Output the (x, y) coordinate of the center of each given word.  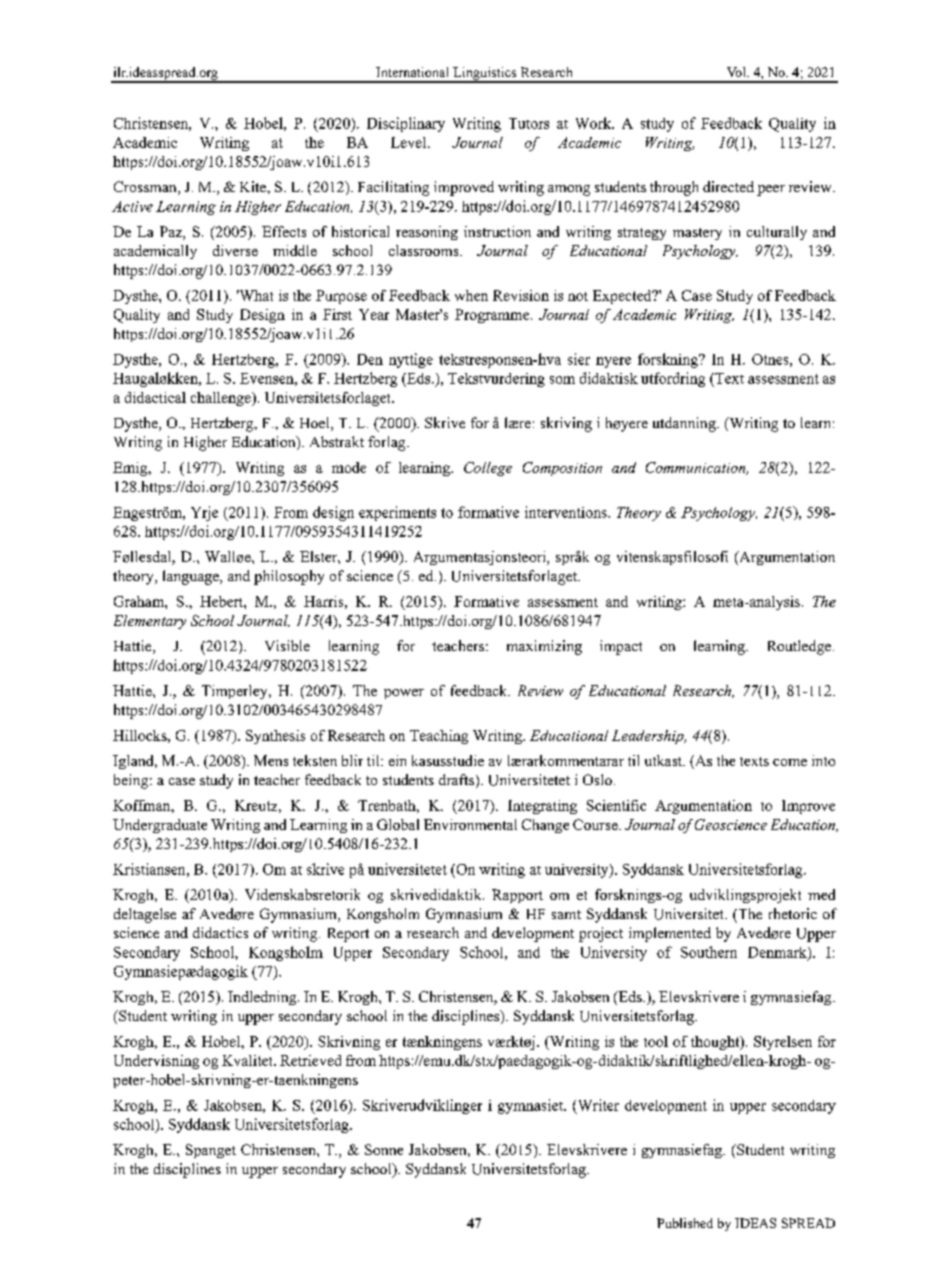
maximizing (544, 647)
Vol (737, 72)
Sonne (384, 1149)
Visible (287, 645)
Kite (254, 187)
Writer (597, 1106)
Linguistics (485, 75)
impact (621, 647)
